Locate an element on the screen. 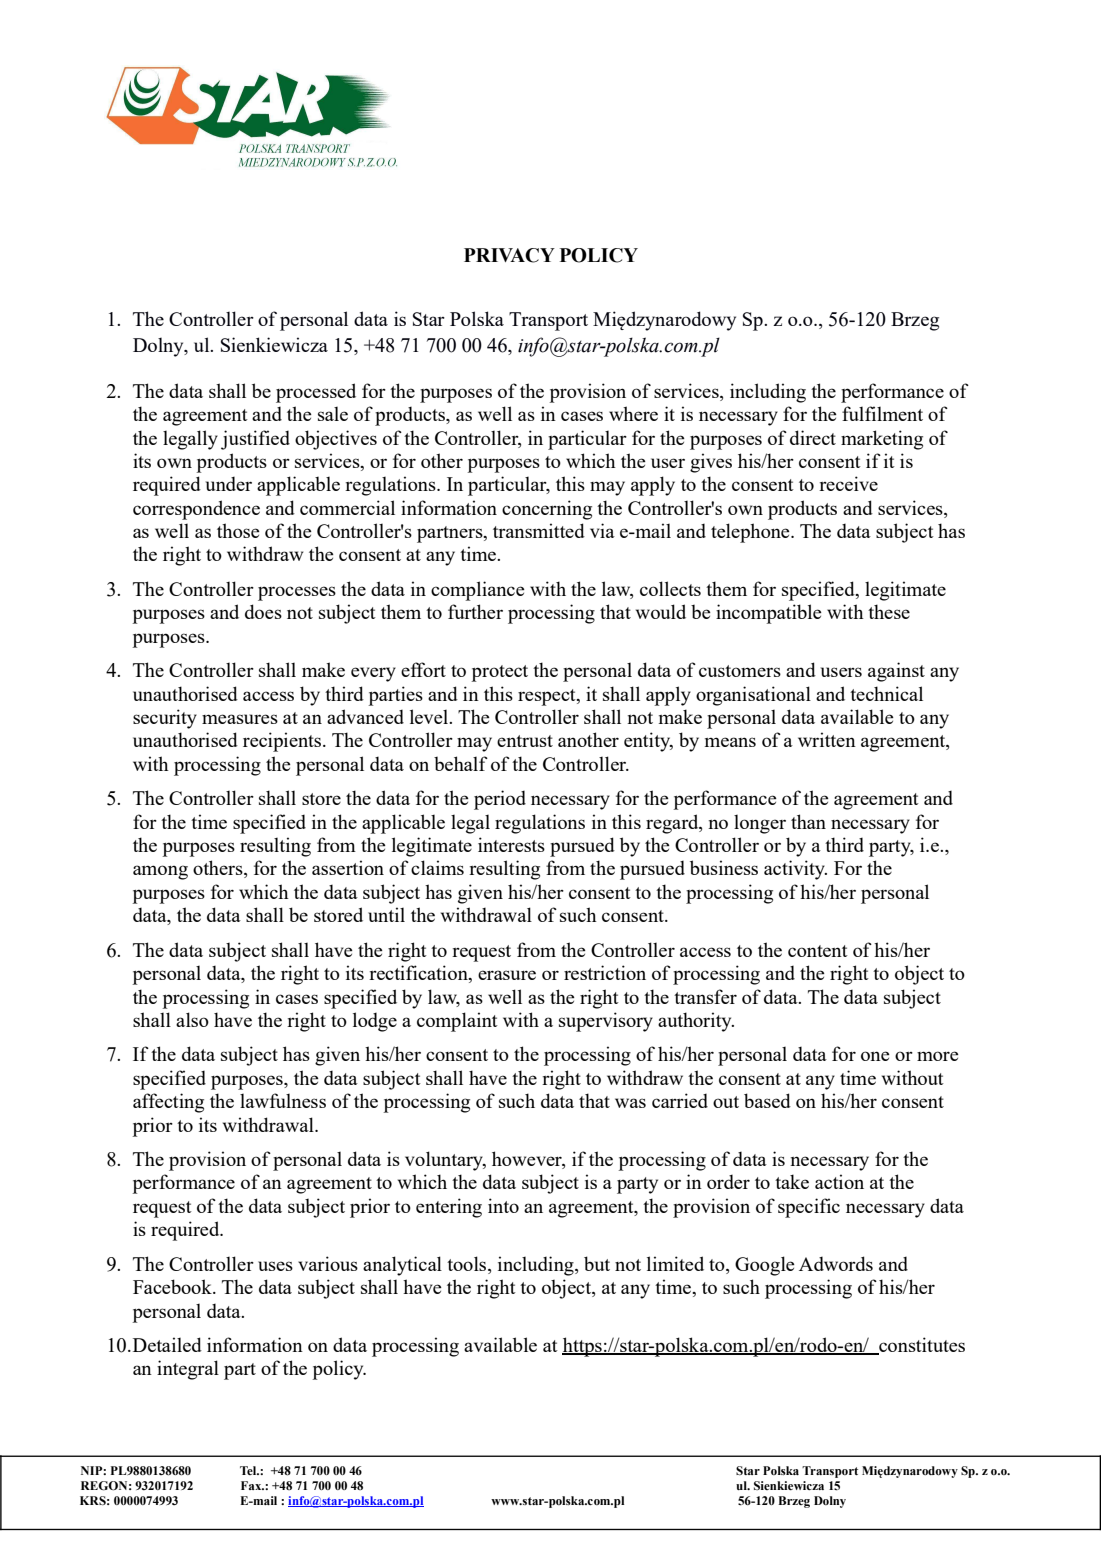 This screenshot has height=1557, width=1101. also is located at coordinates (192, 1019).
